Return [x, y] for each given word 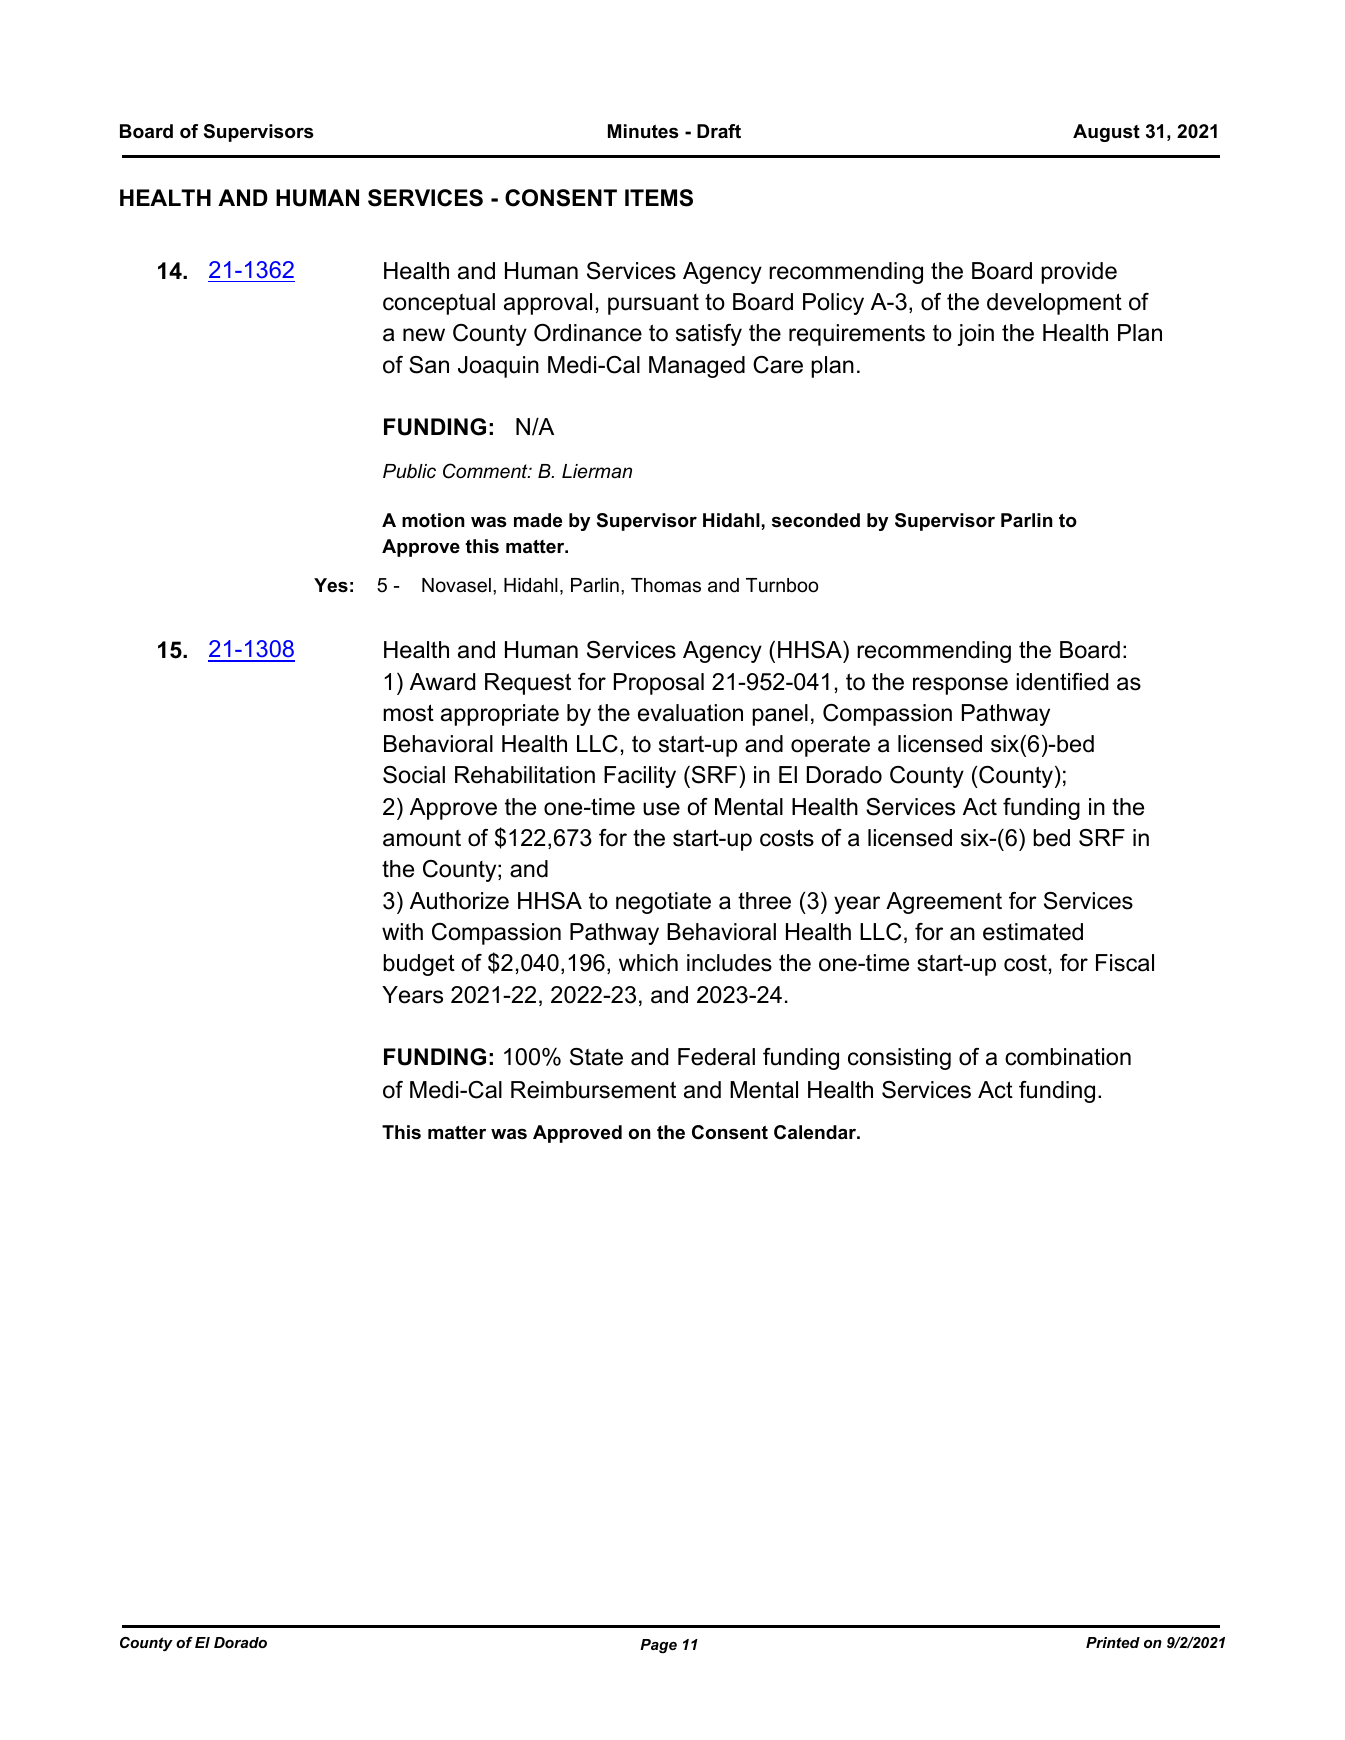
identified [1062, 682]
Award [442, 682]
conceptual [439, 304]
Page [658, 1646]
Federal [716, 1057]
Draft [719, 131]
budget [419, 965]
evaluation [690, 713]
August [1106, 133]
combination [1068, 1057]
